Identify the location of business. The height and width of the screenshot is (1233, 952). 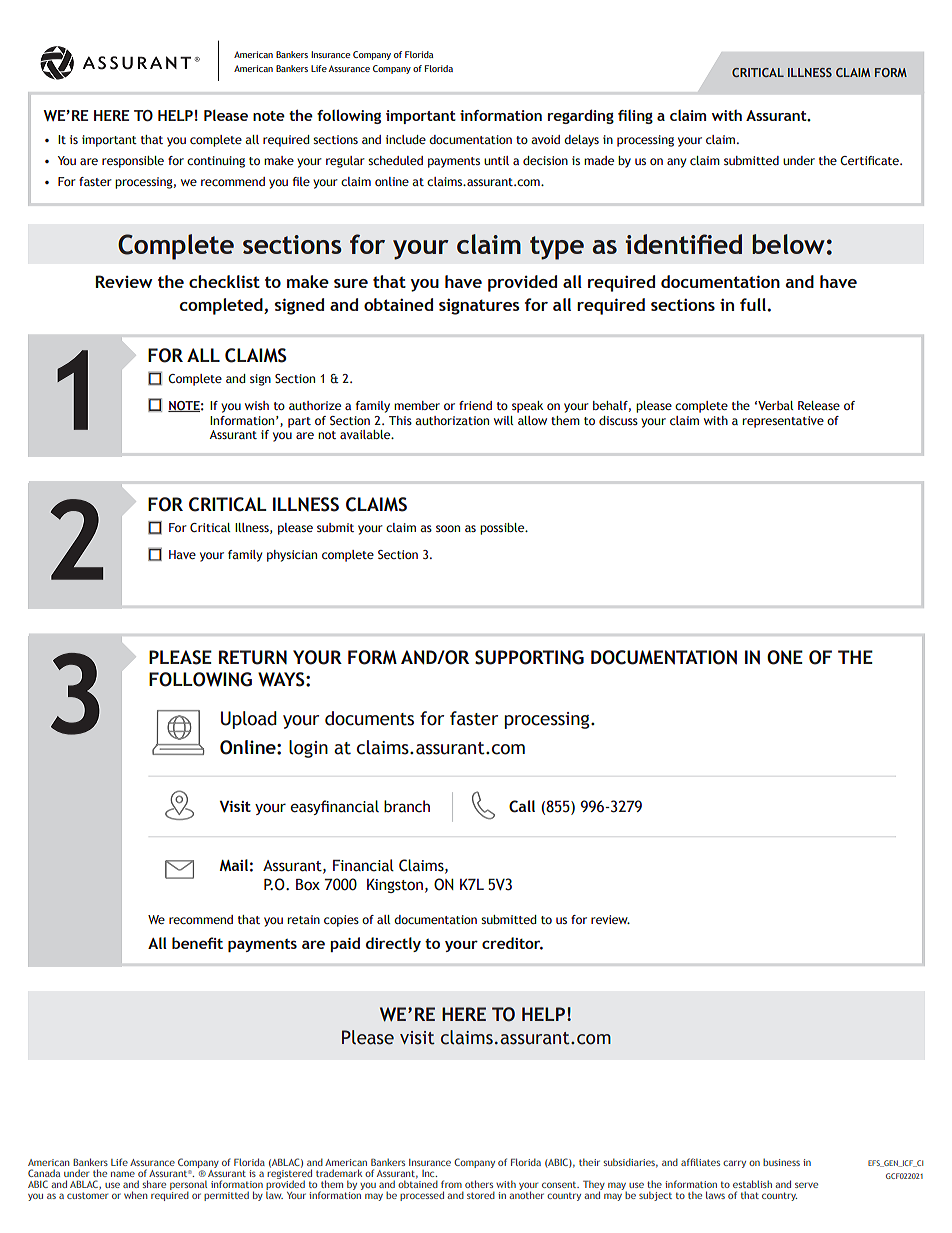
(781, 1162).
